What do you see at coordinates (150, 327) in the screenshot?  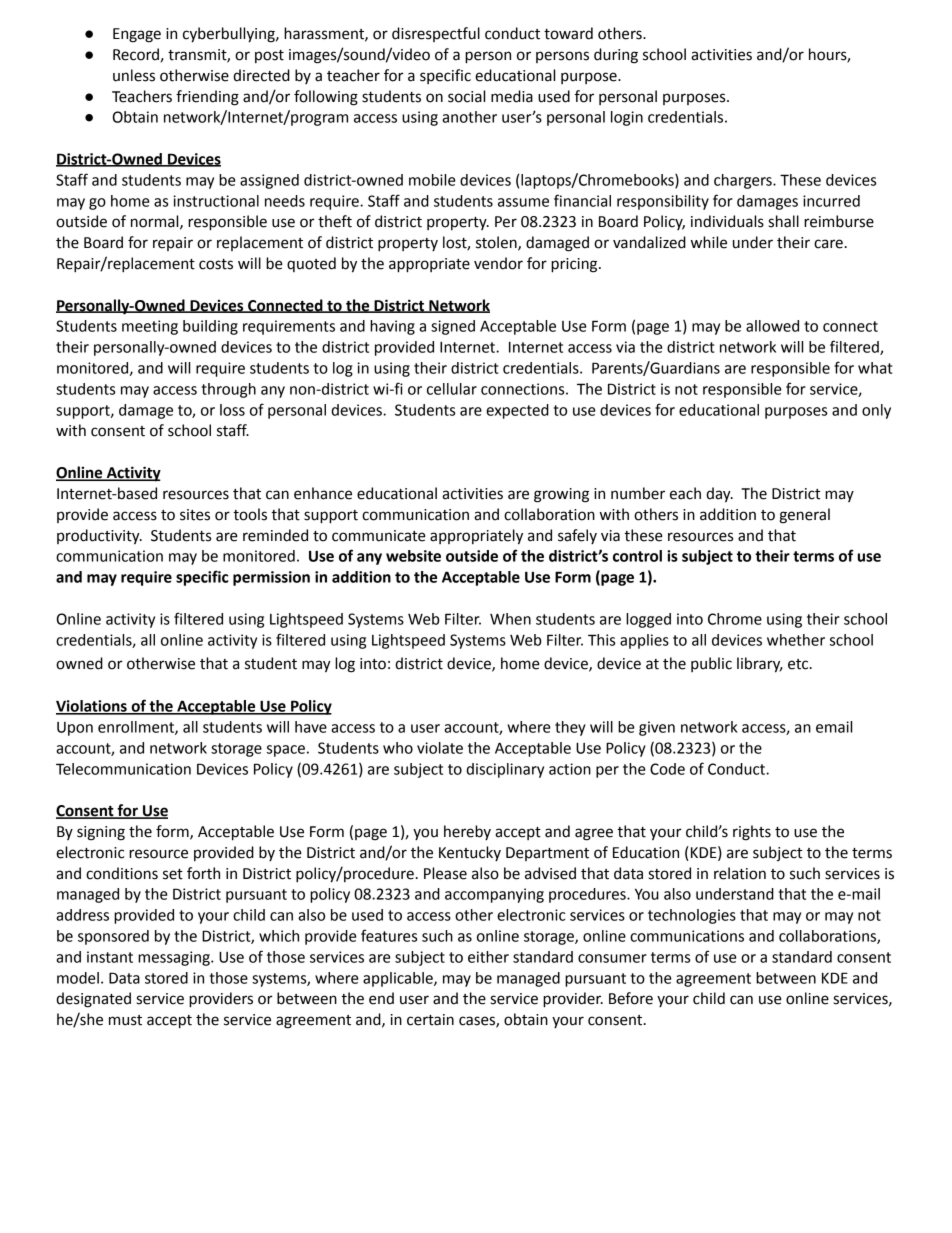 I see `meeting` at bounding box center [150, 327].
